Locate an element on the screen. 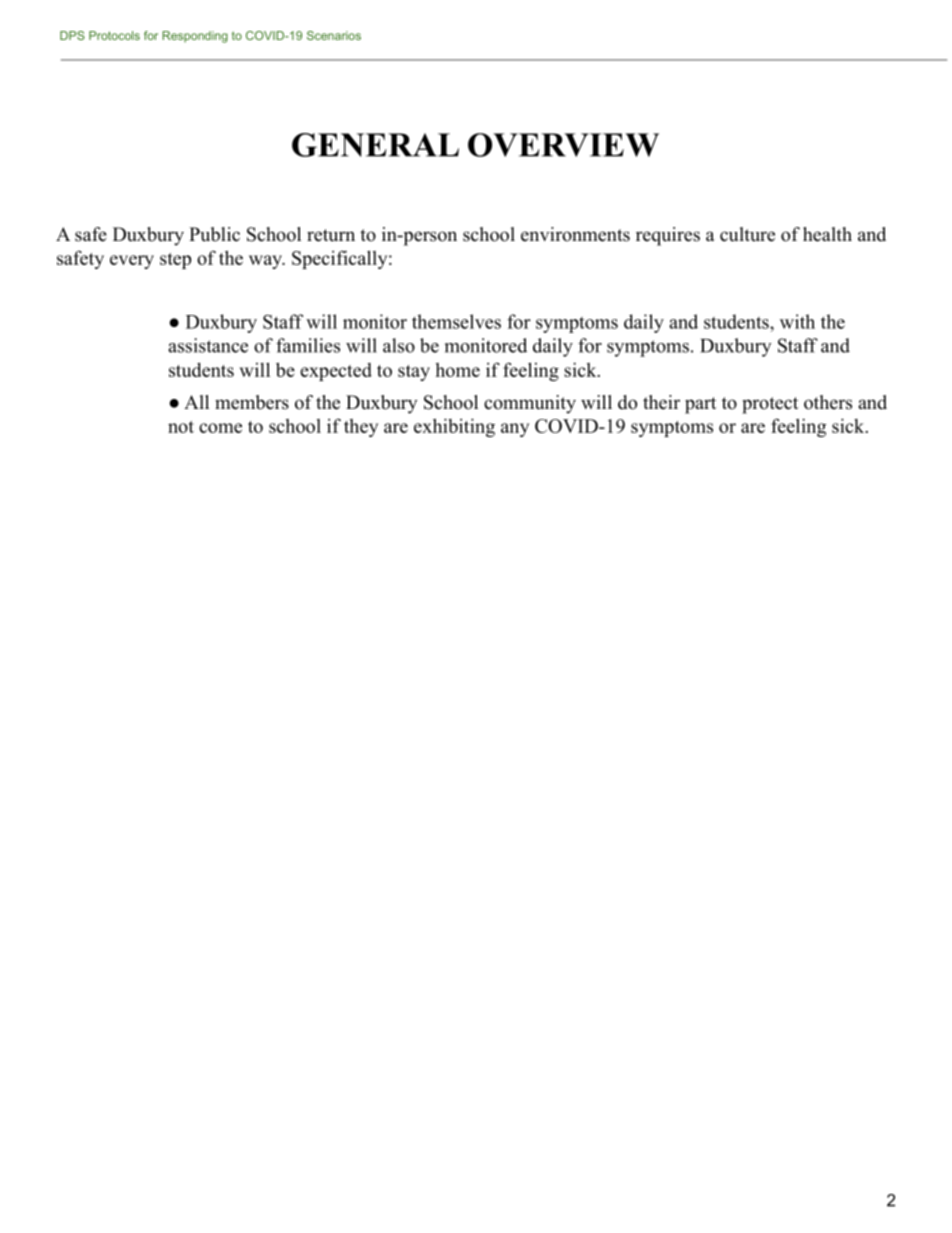 The height and width of the screenshot is (1233, 952). exhibiting is located at coordinates (454, 427).
